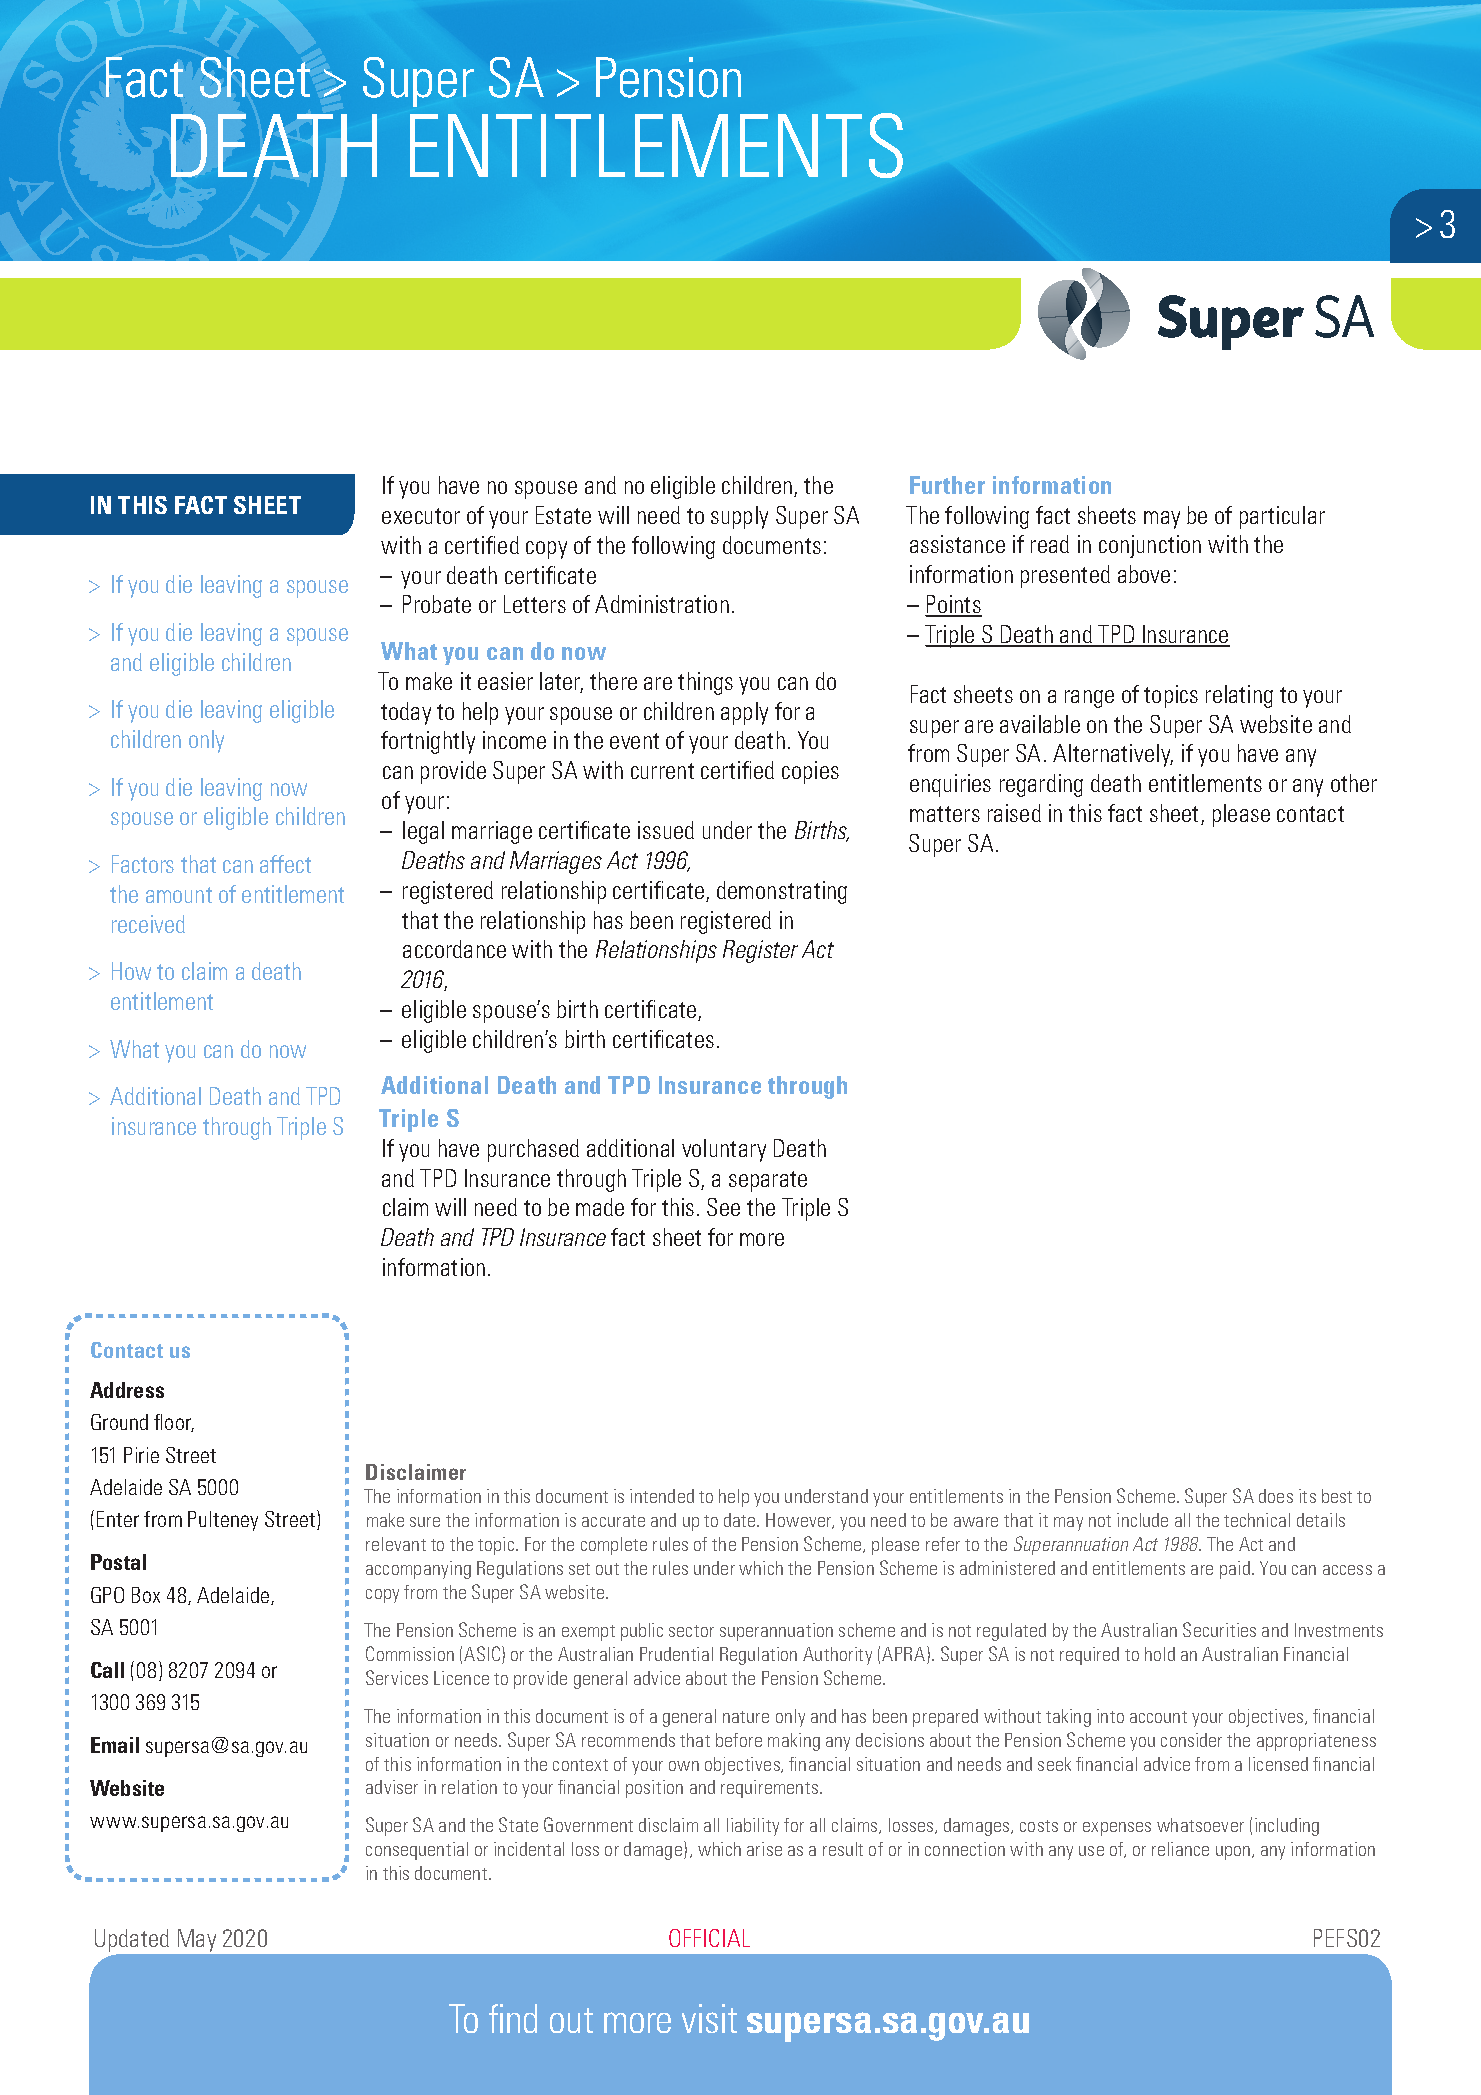 This screenshot has width=1481, height=2095. Describe the element at coordinates (174, 1423) in the screenshot. I see `floor` at that location.
